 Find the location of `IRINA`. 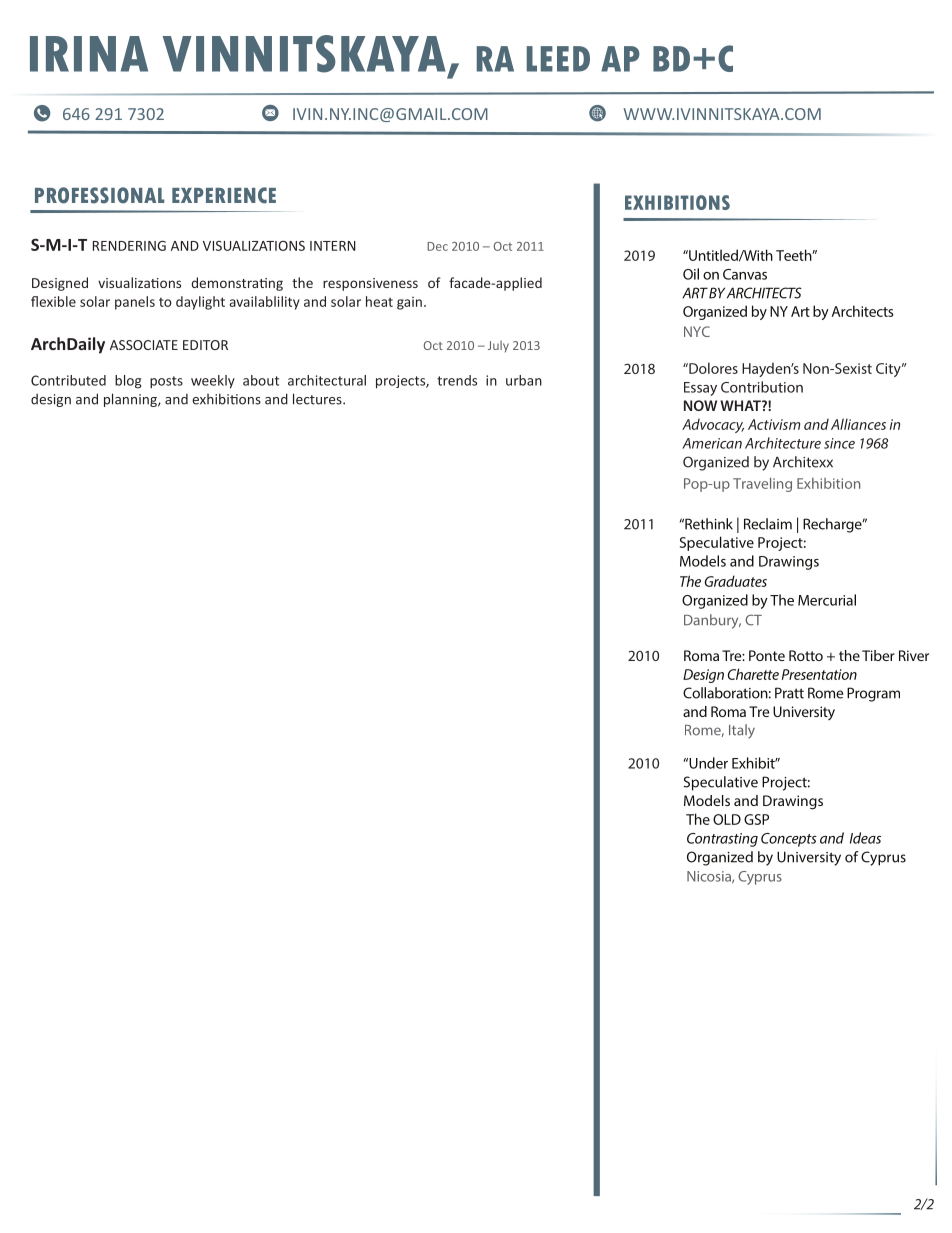

IRINA is located at coordinates (89, 54).
